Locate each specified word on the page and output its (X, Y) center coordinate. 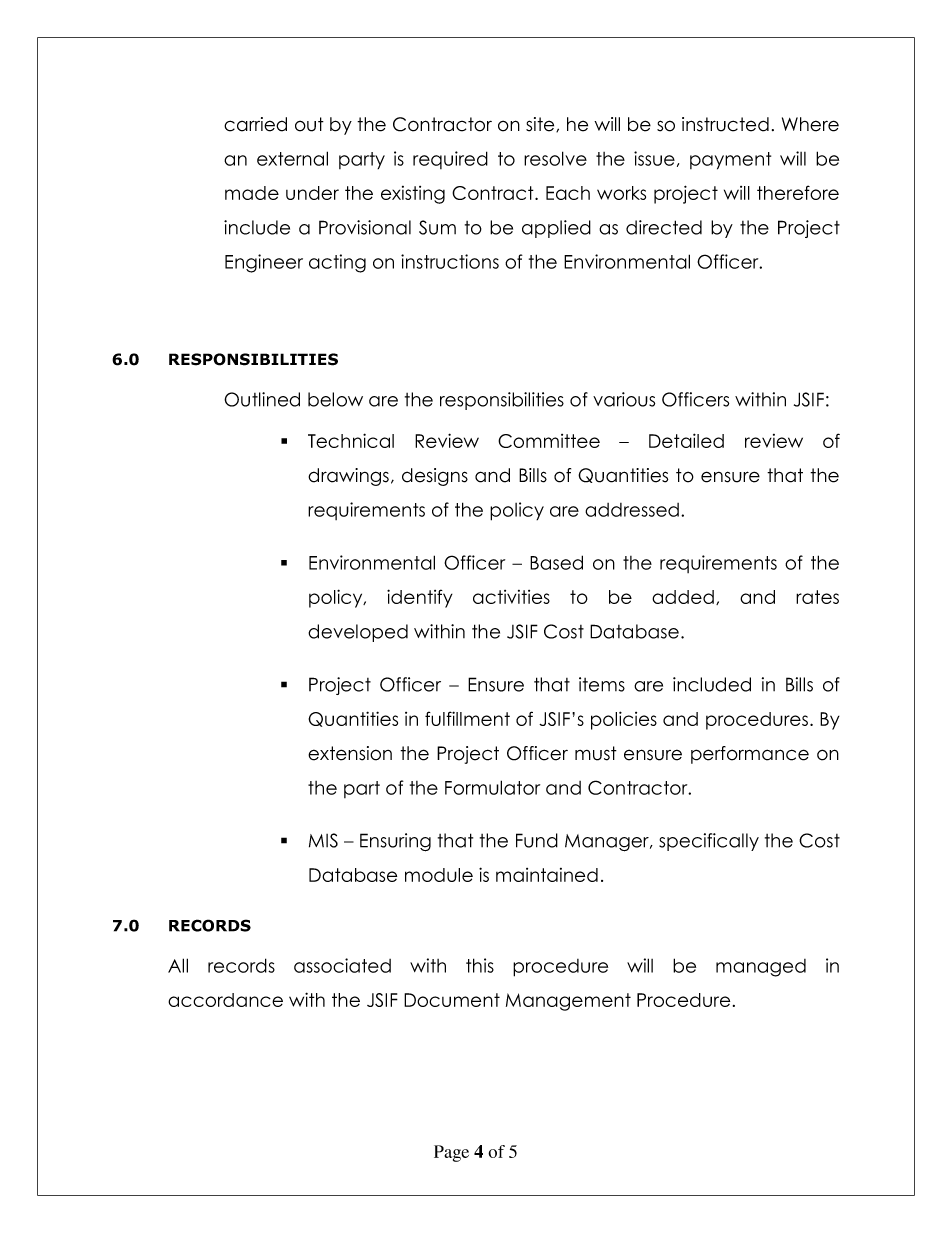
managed (761, 968)
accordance (225, 1000)
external (292, 158)
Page (451, 1153)
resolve (555, 158)
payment (730, 161)
